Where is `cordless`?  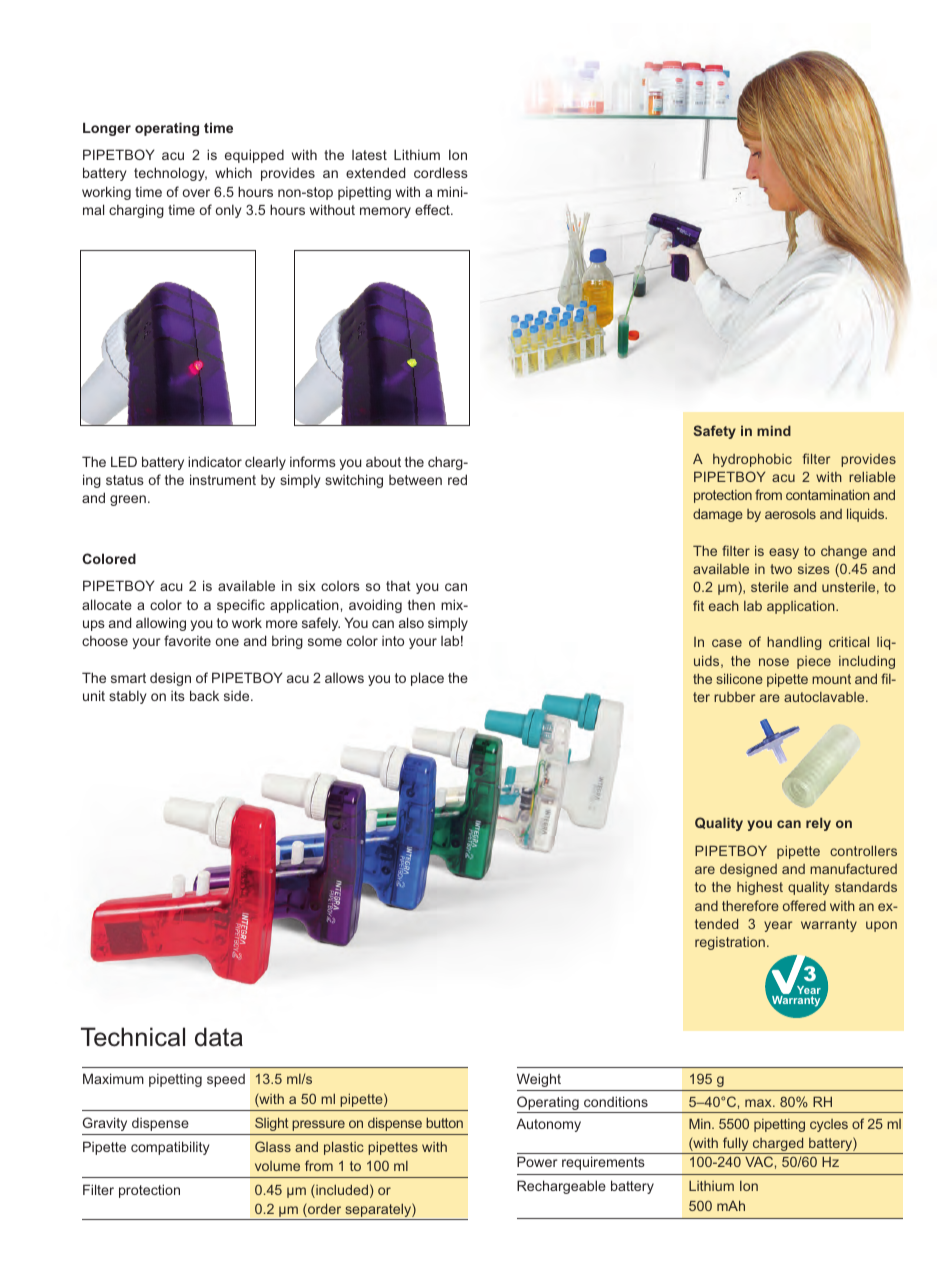
cordless is located at coordinates (441, 172).
